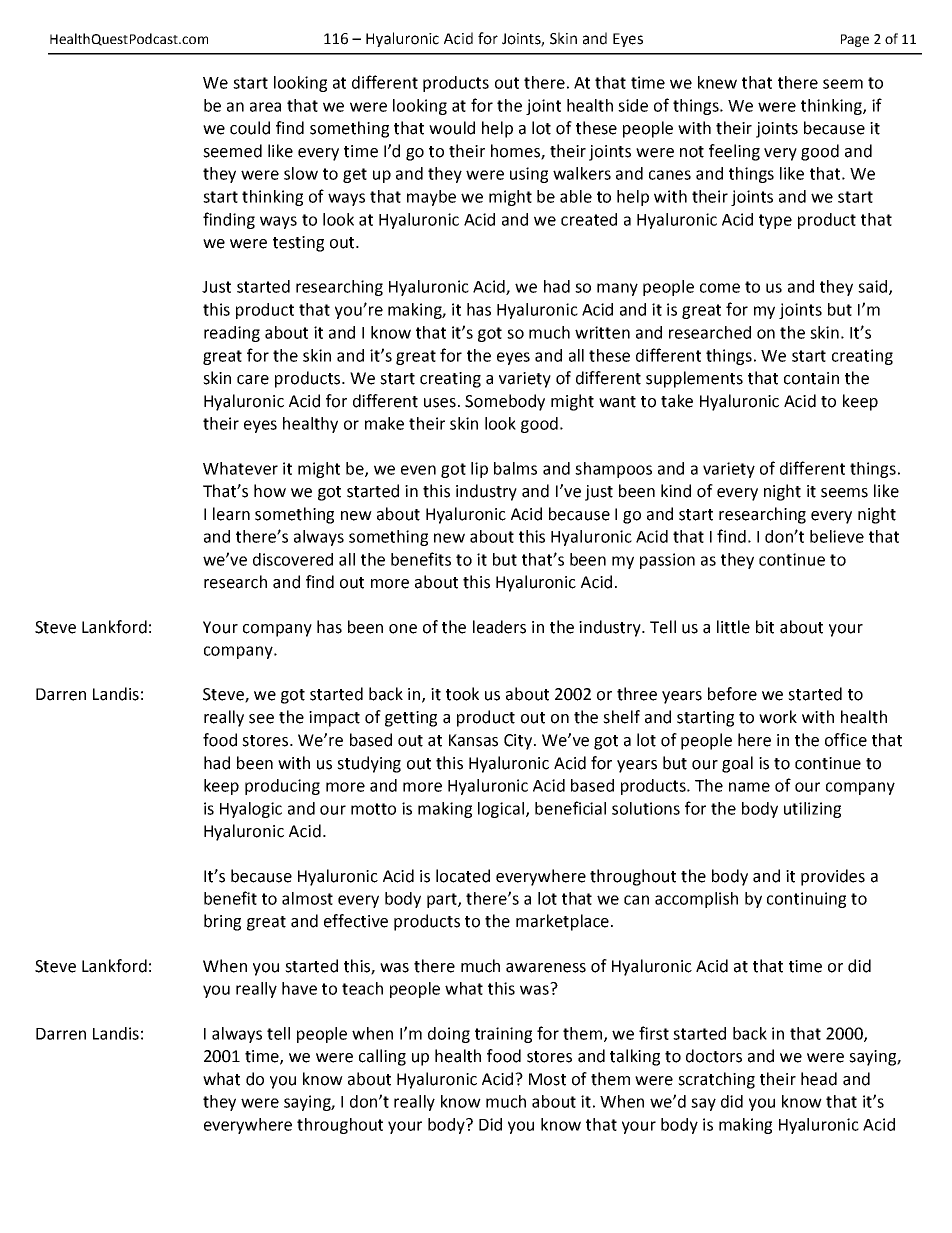  What do you see at coordinates (282, 787) in the screenshot?
I see `producing` at bounding box center [282, 787].
